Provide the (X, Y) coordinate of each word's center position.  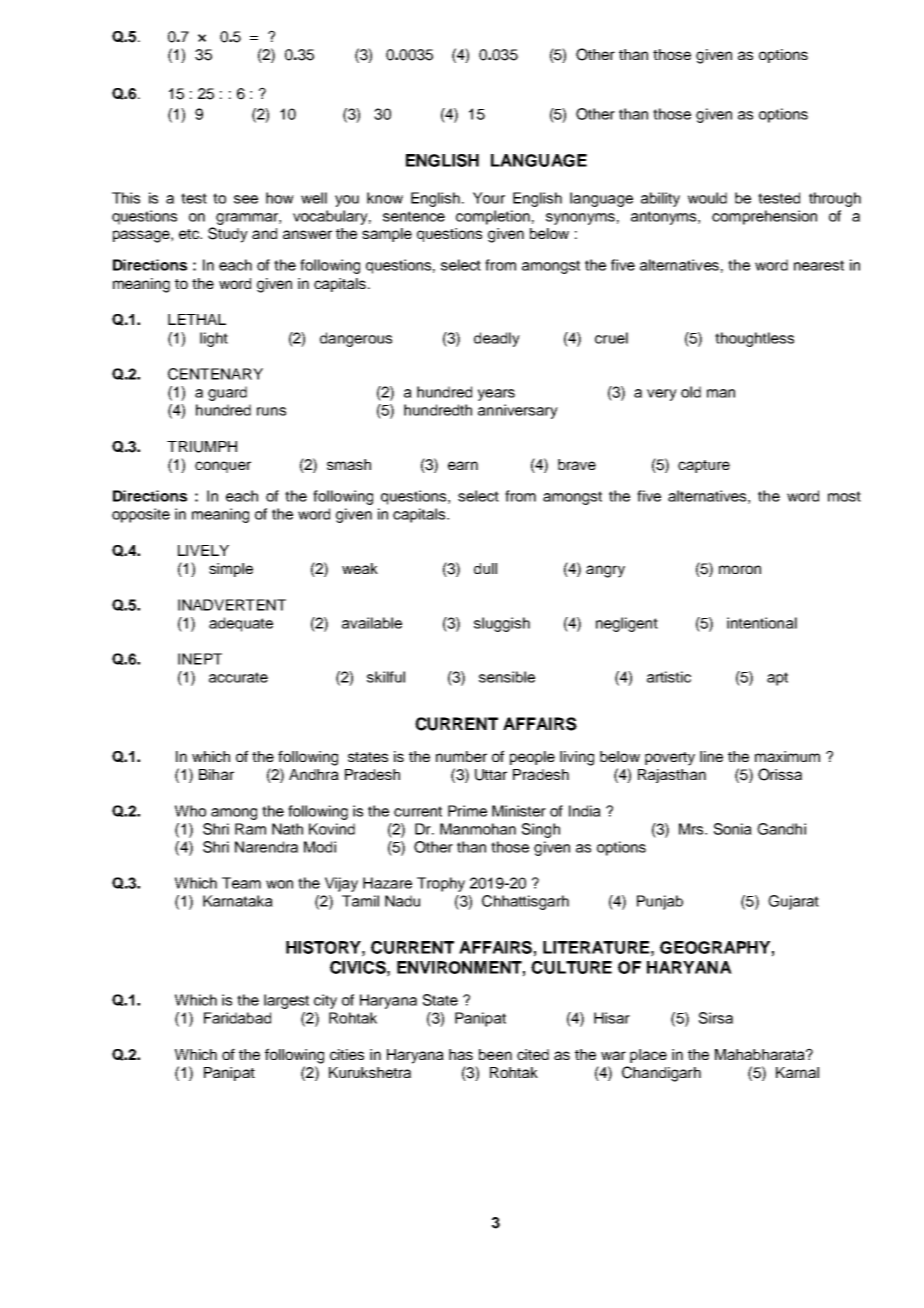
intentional (762, 623)
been (495, 1054)
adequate (241, 624)
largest (286, 1001)
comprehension (764, 217)
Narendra (266, 847)
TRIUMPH (202, 447)
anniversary (518, 411)
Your (489, 198)
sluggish (502, 624)
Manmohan (478, 829)
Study (228, 235)
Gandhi (781, 829)
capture (704, 466)
